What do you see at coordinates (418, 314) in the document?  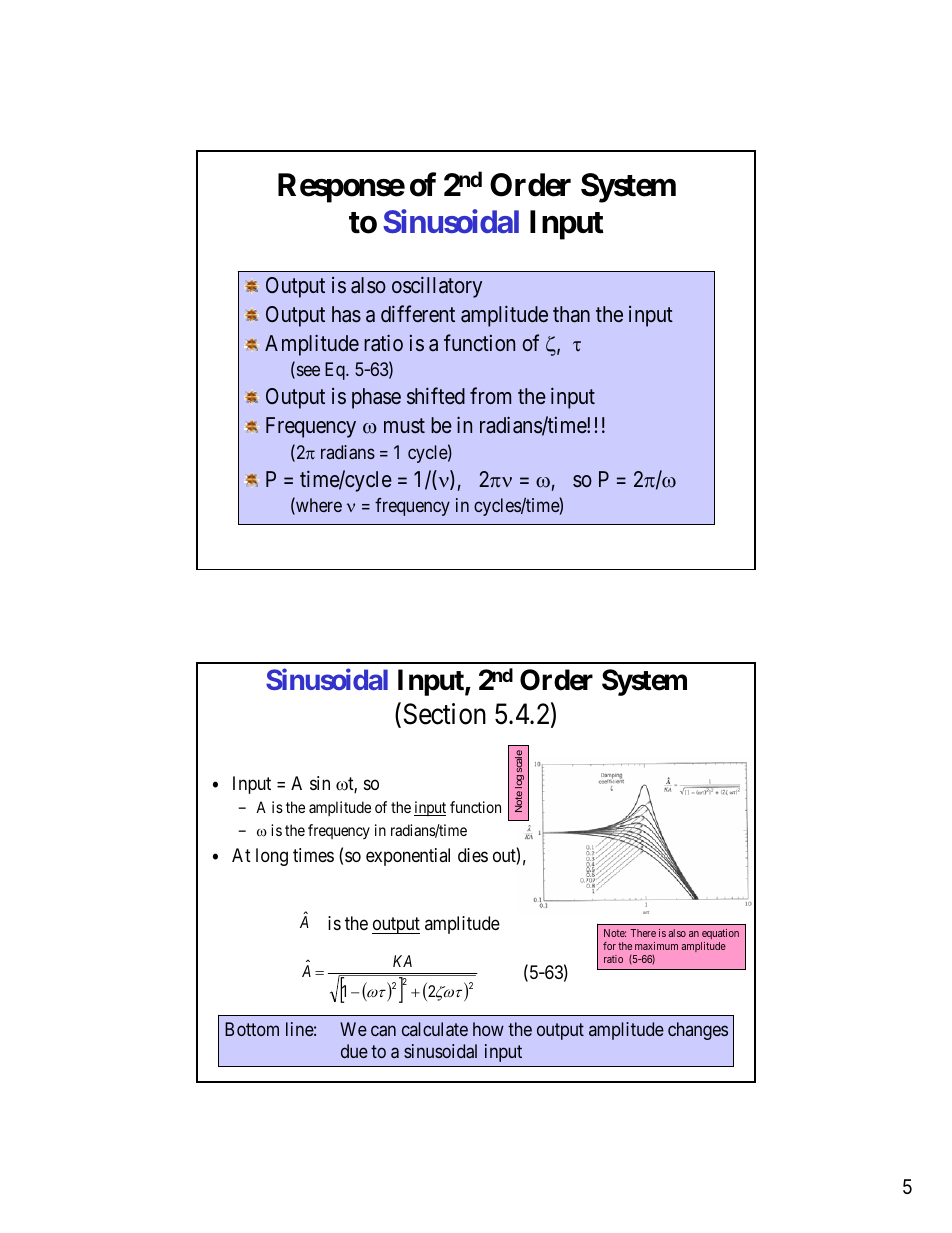 I see `different` at bounding box center [418, 314].
